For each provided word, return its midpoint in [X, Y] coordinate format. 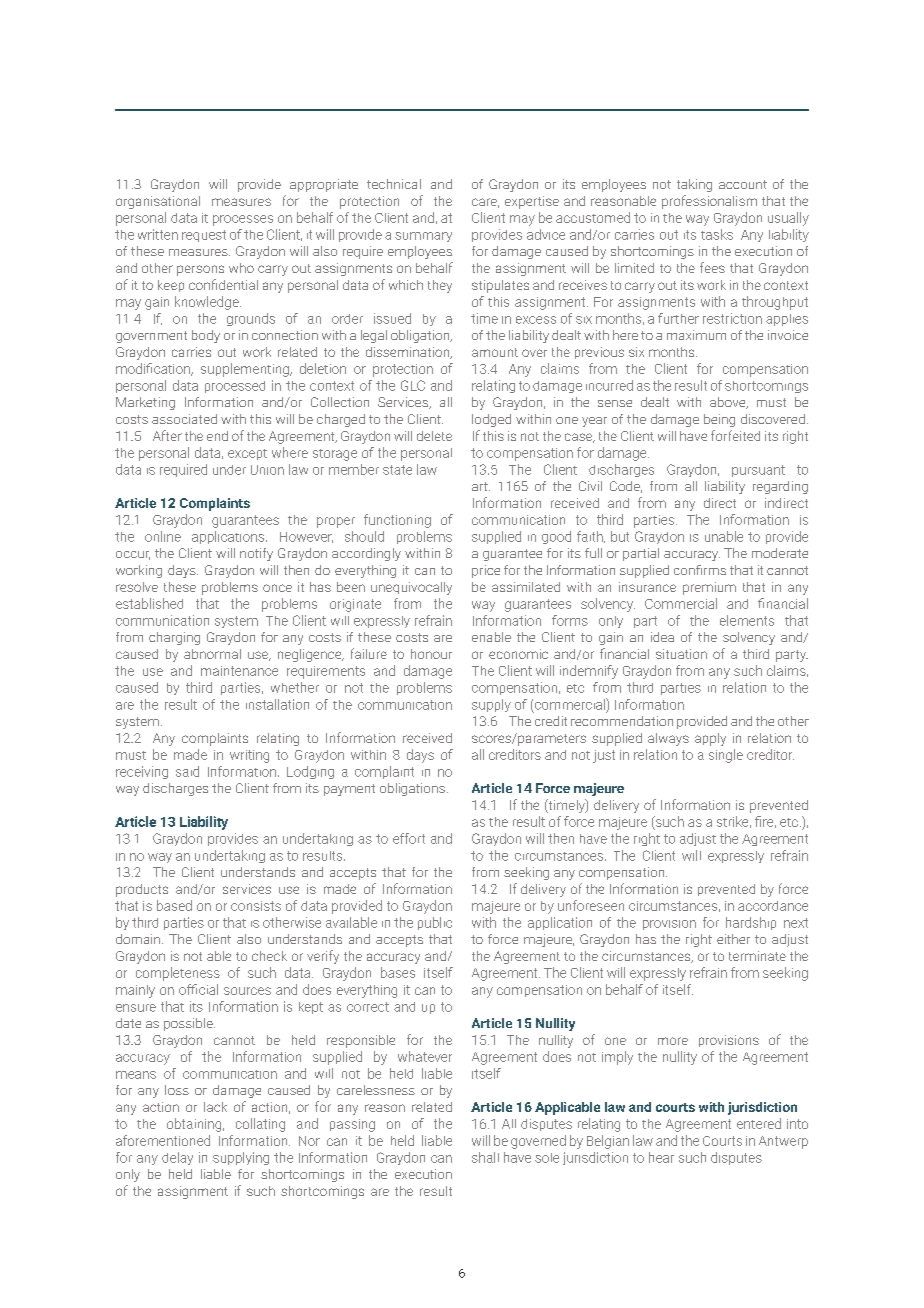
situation [681, 654]
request [204, 236]
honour [431, 654]
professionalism [709, 202]
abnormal [212, 654]
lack [215, 1107]
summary [423, 237]
